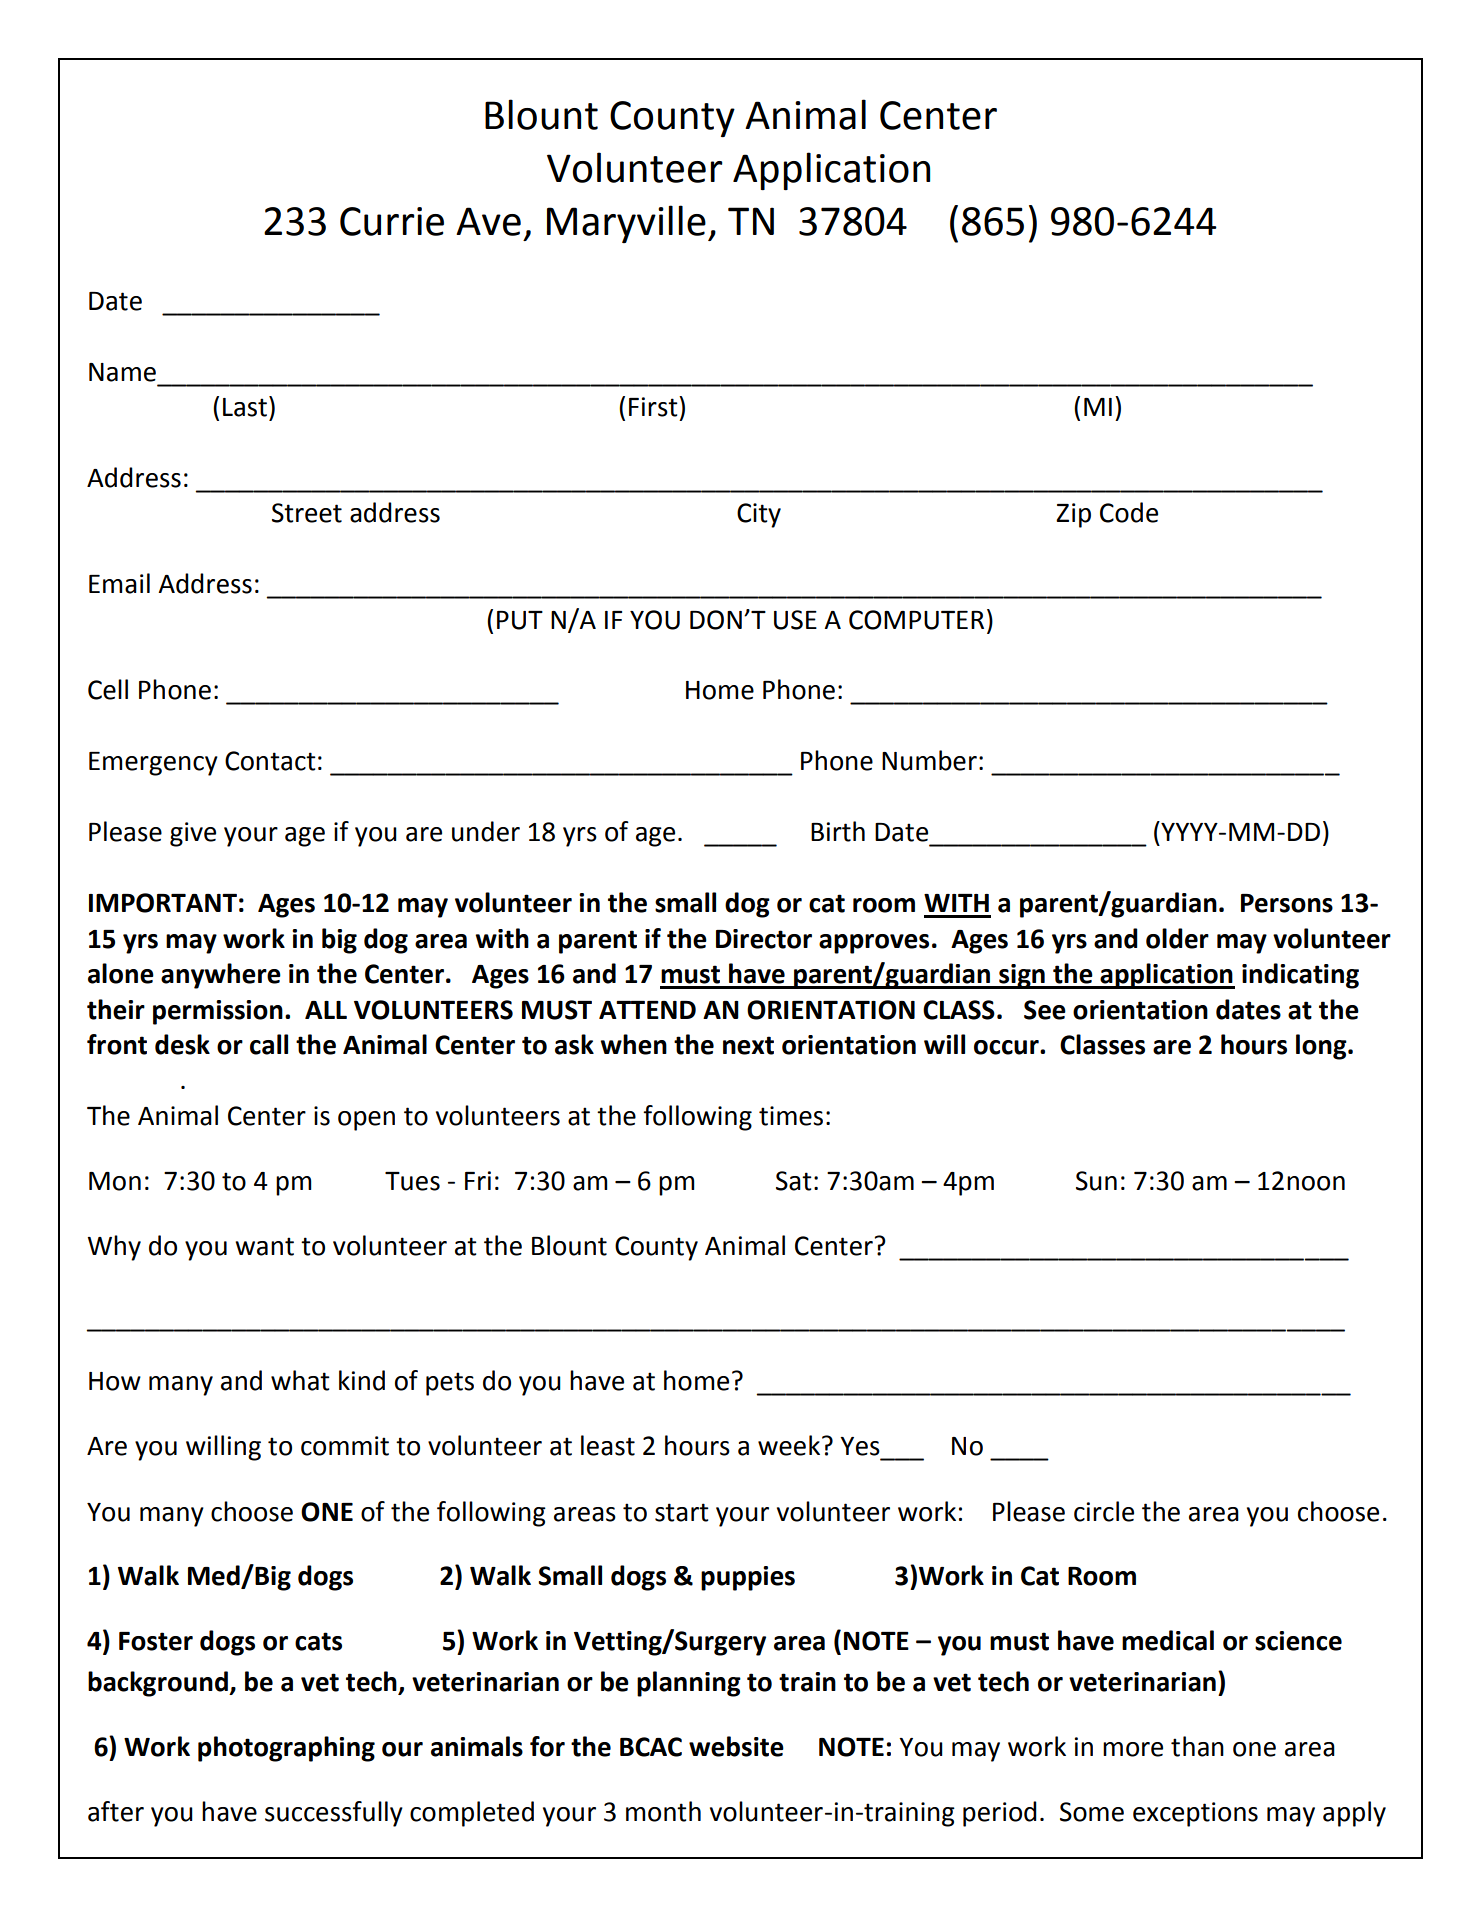  What do you see at coordinates (654, 406) in the screenshot?
I see `First` at bounding box center [654, 406].
